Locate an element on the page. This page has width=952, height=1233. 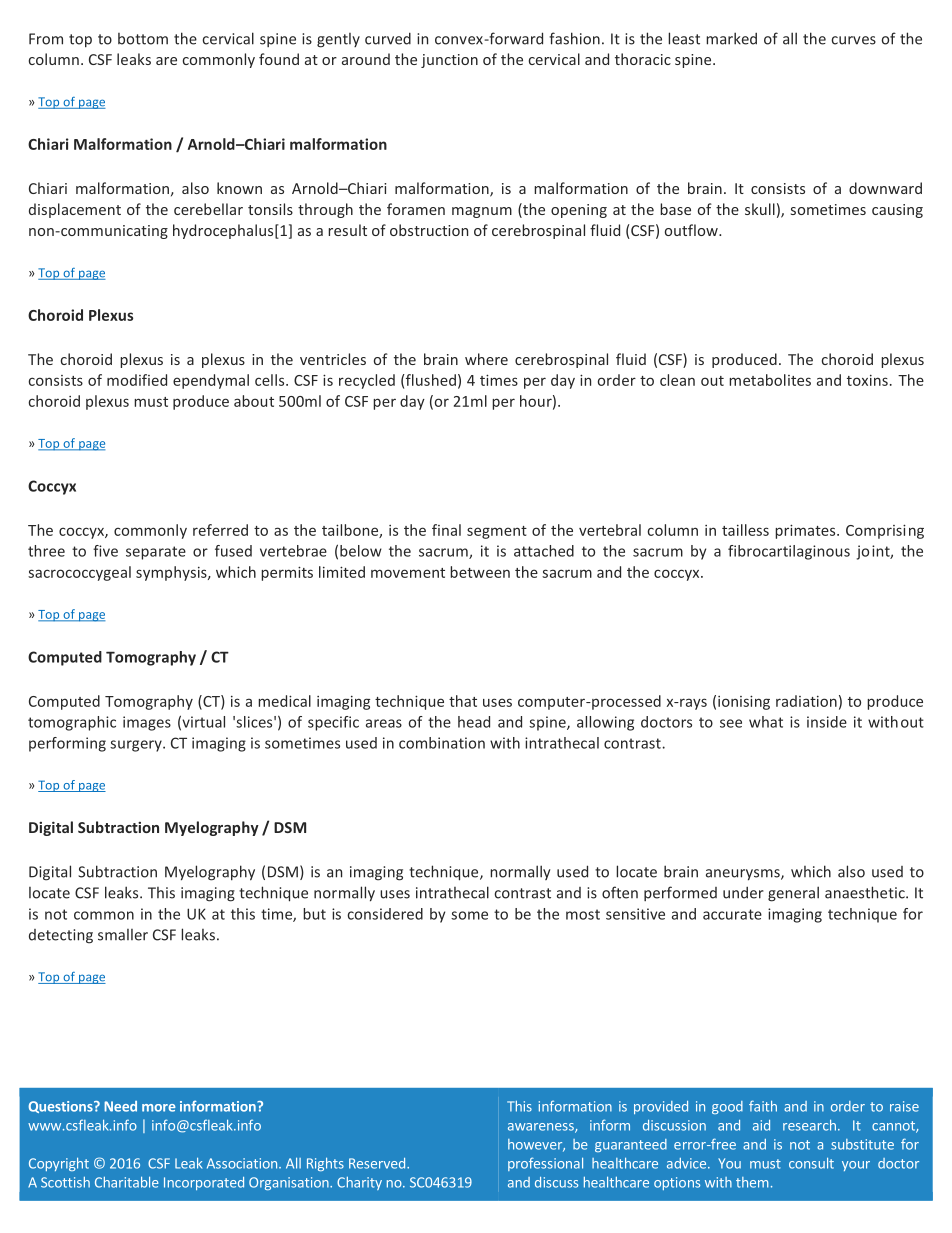
junction is located at coordinates (449, 61).
